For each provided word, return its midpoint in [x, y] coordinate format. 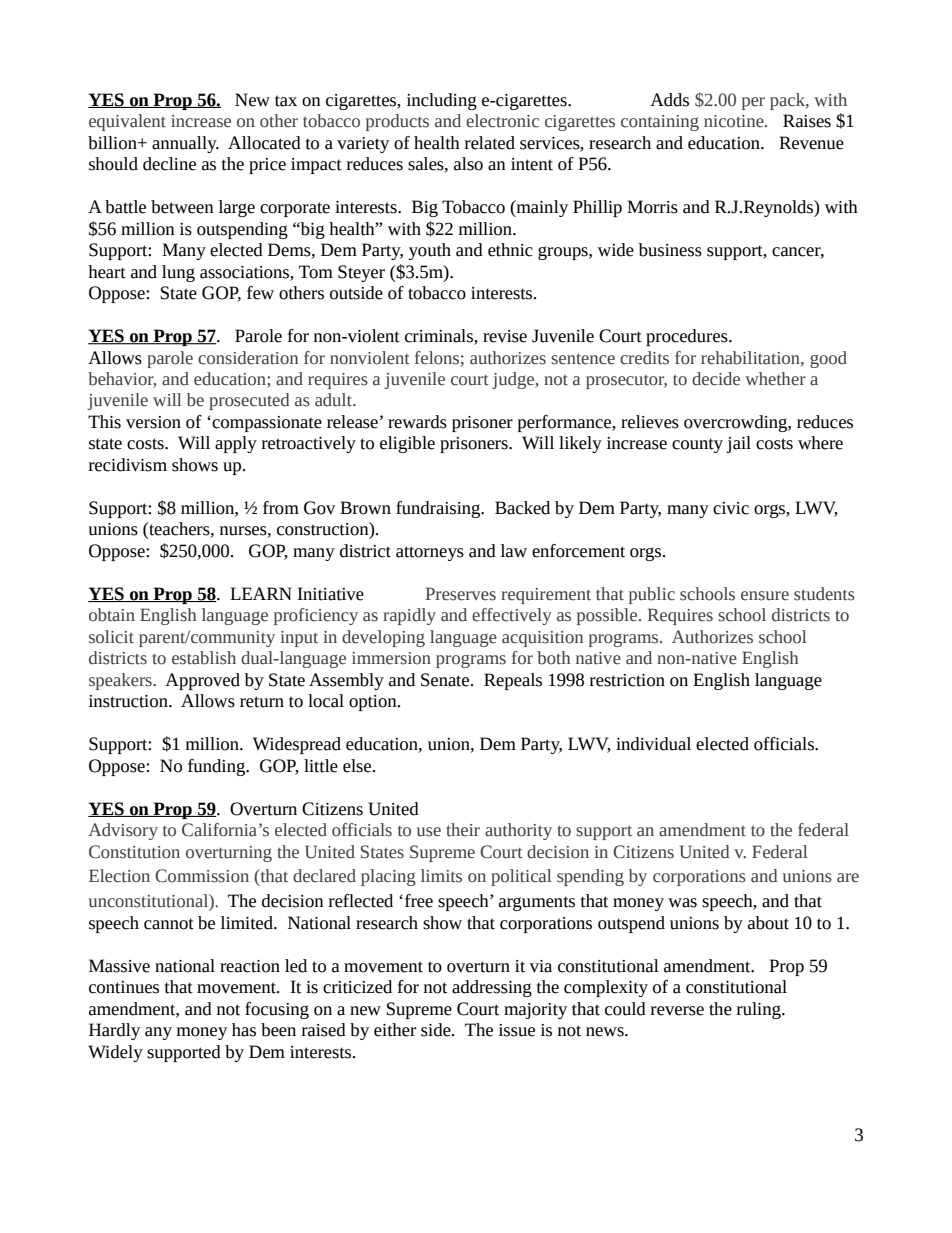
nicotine [735, 121]
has [244, 1030]
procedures [688, 337]
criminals [440, 337]
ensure [765, 596]
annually [185, 144]
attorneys [430, 553]
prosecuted [249, 401]
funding [218, 767]
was [682, 903]
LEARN [261, 593]
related [490, 143]
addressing [492, 988]
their [463, 830]
